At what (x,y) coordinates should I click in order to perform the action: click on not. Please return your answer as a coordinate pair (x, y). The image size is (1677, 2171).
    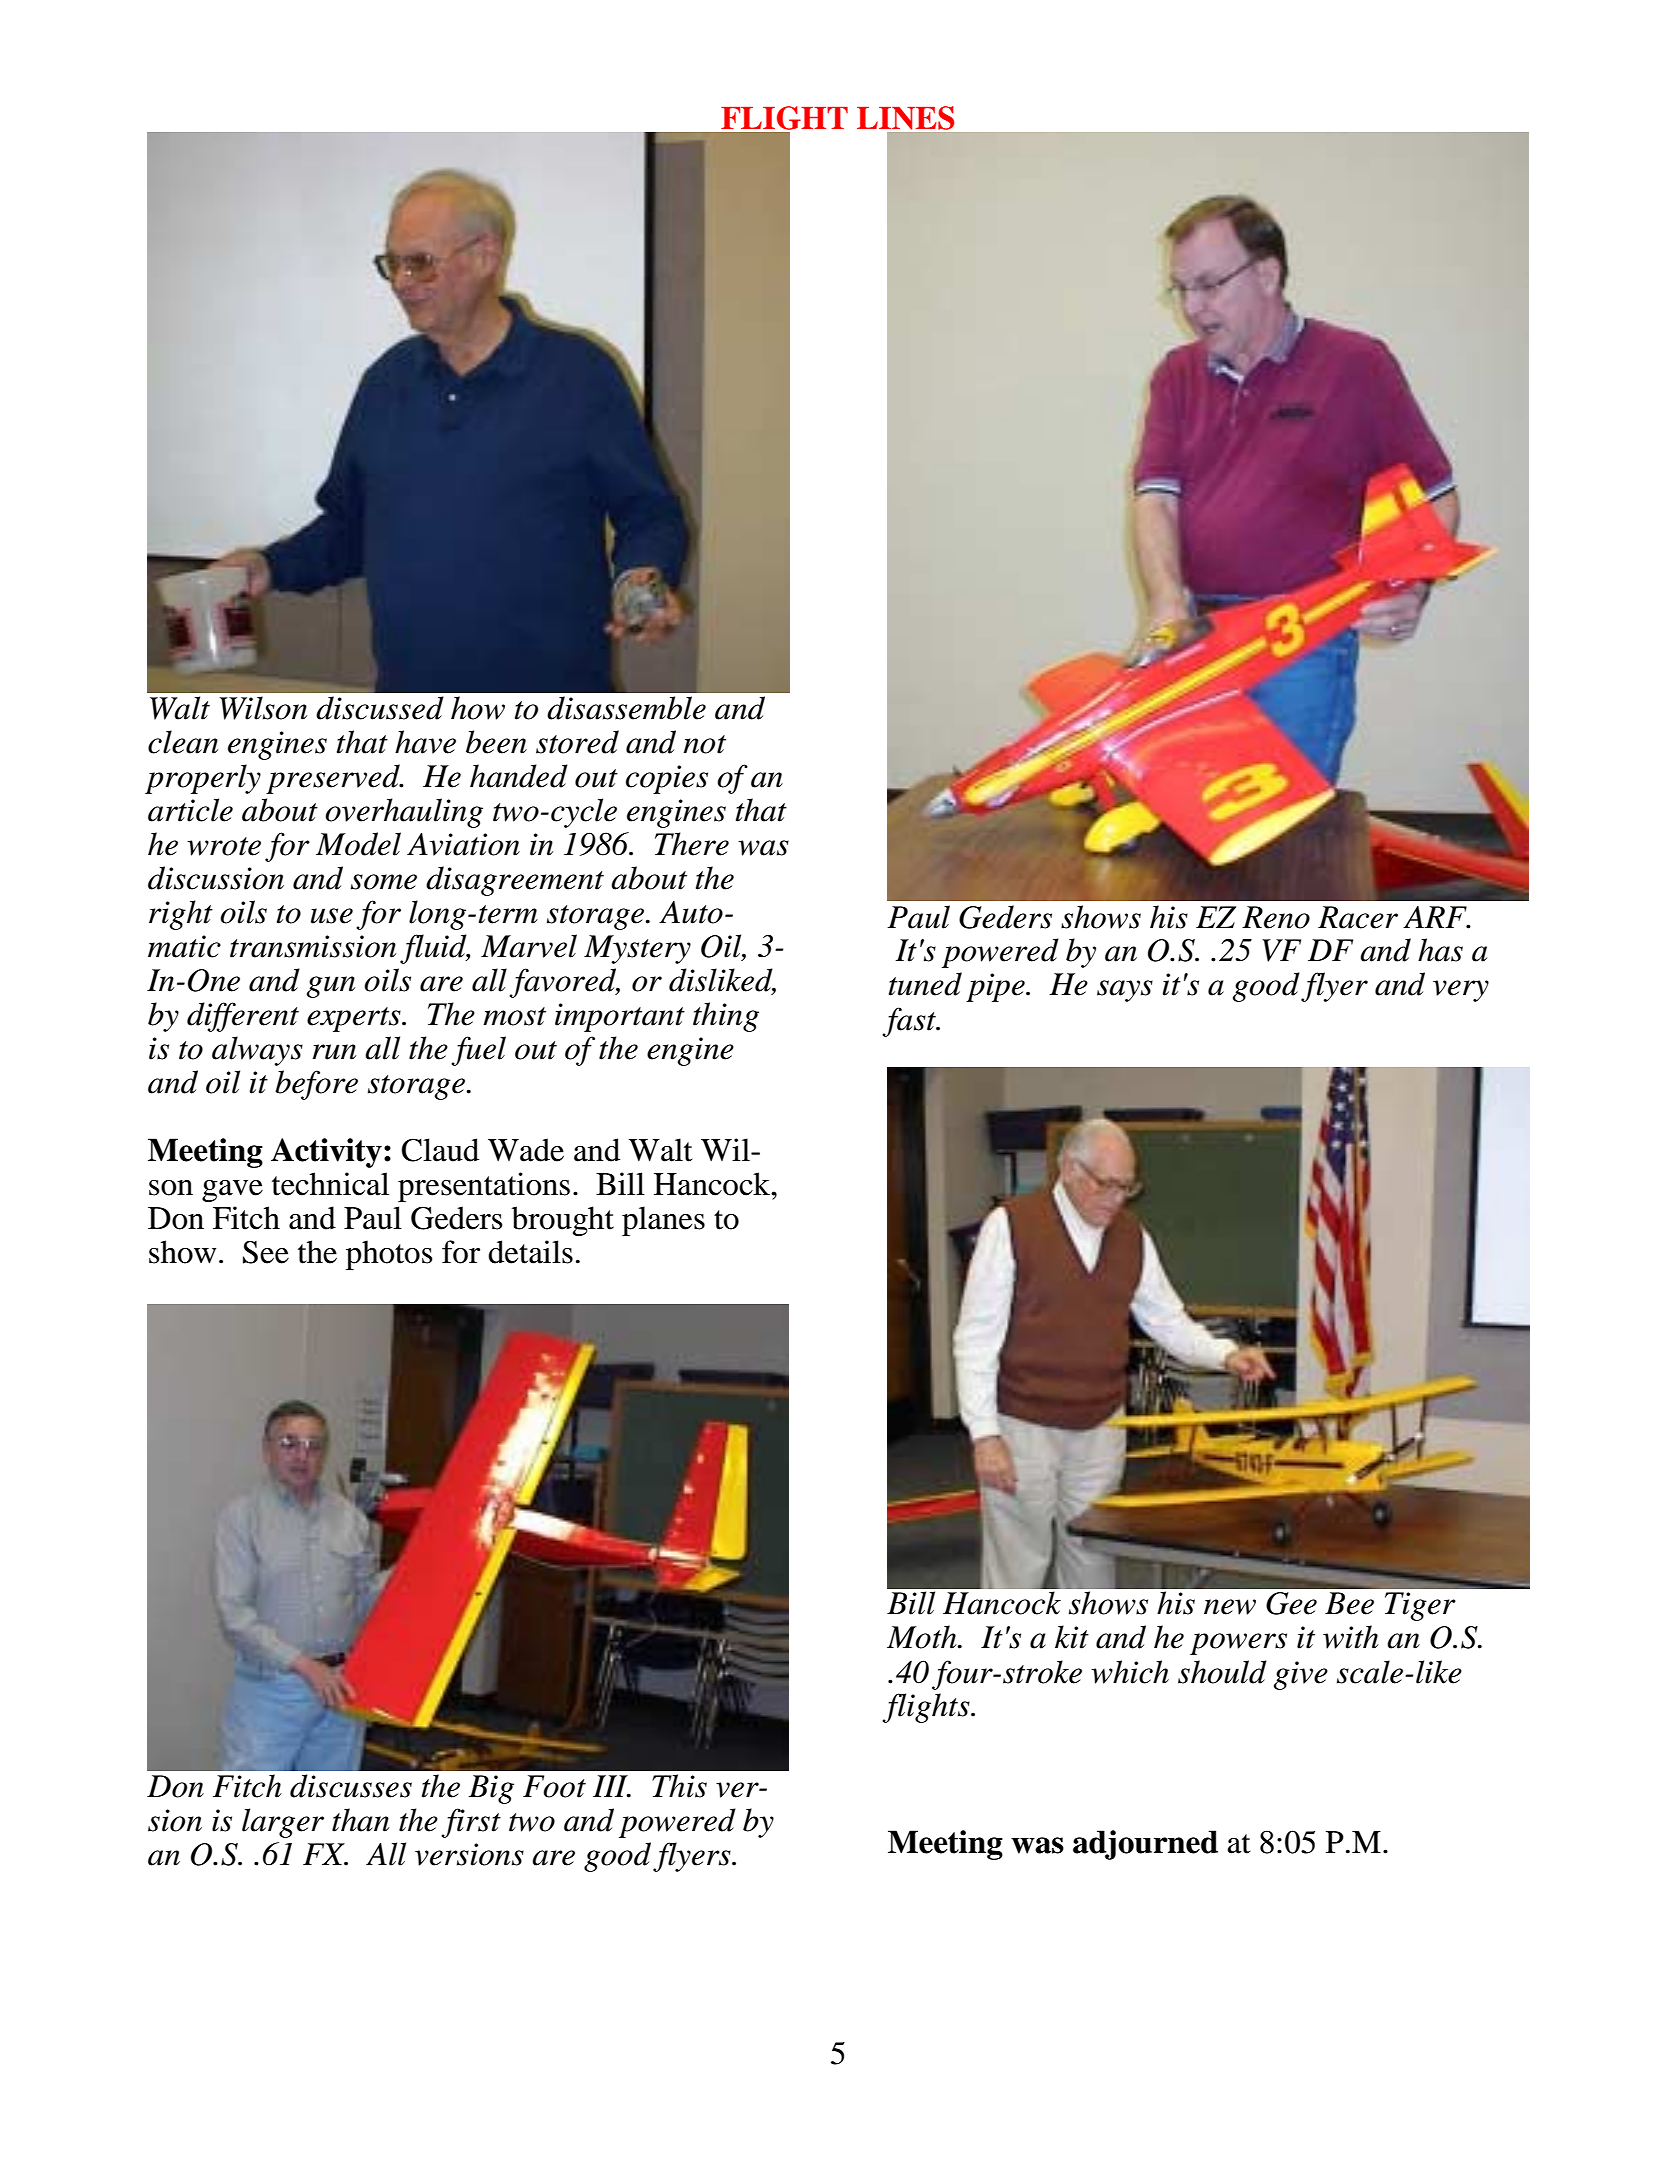
    Looking at the image, I should click on (704, 744).
